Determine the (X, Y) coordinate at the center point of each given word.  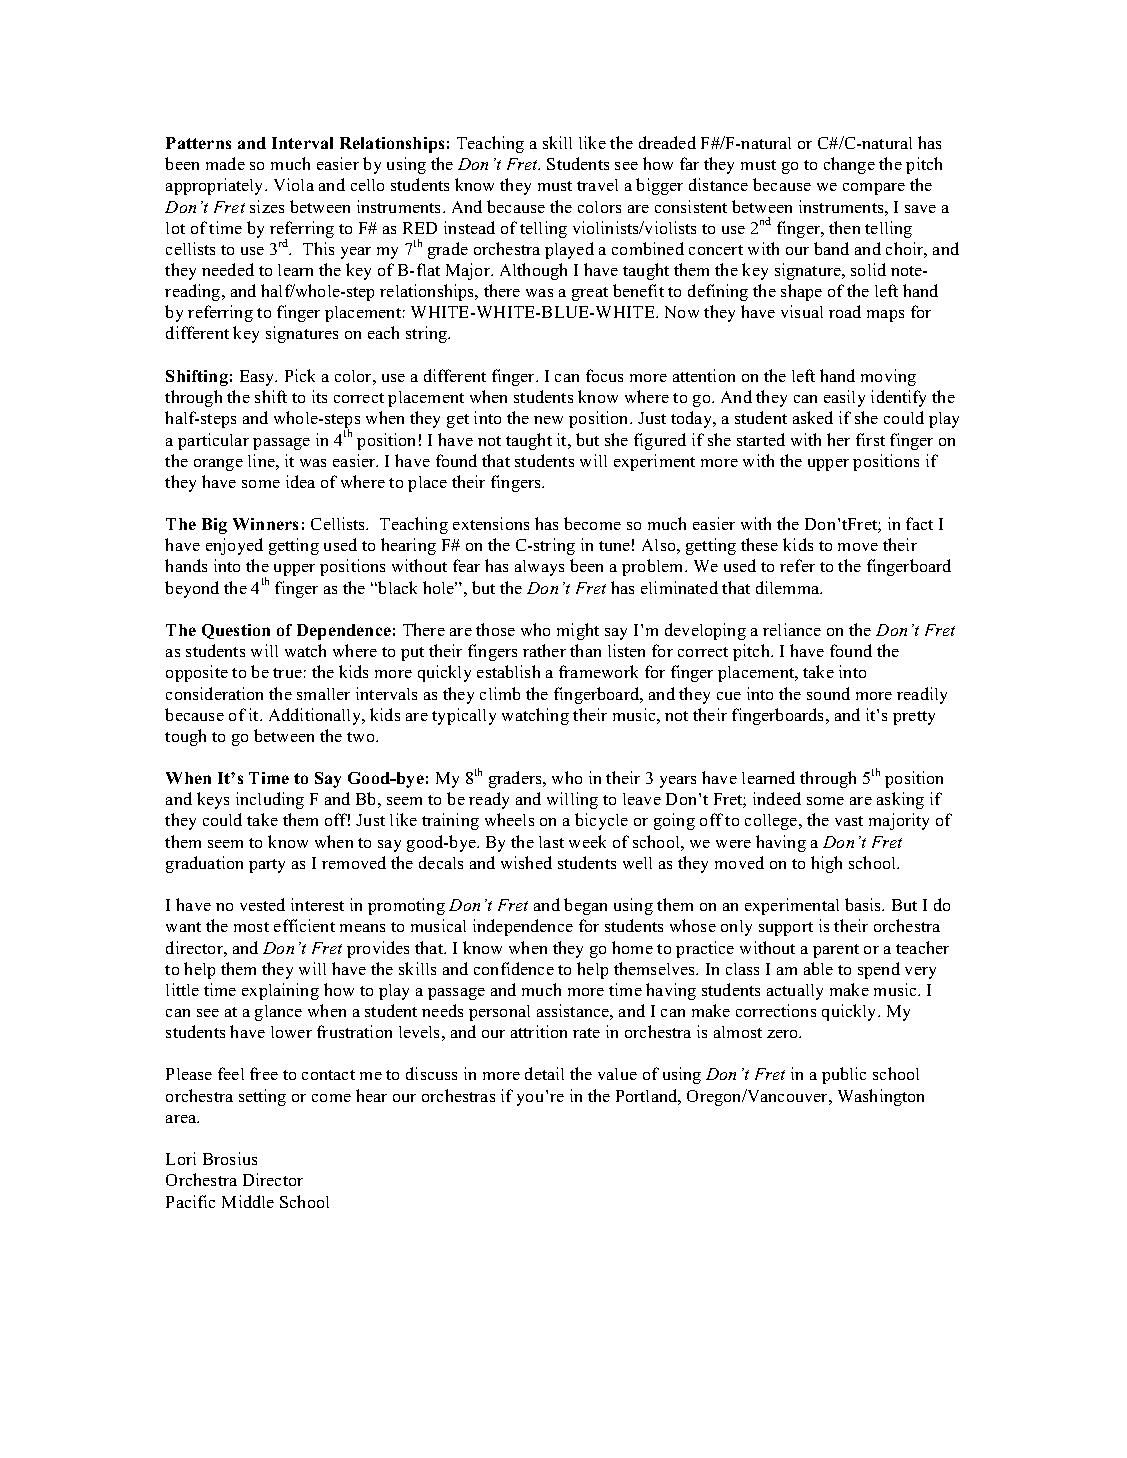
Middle (248, 1201)
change (849, 165)
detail (544, 1073)
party (267, 866)
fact (919, 523)
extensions (491, 523)
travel (597, 185)
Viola (294, 184)
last (551, 842)
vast (849, 821)
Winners (265, 524)
